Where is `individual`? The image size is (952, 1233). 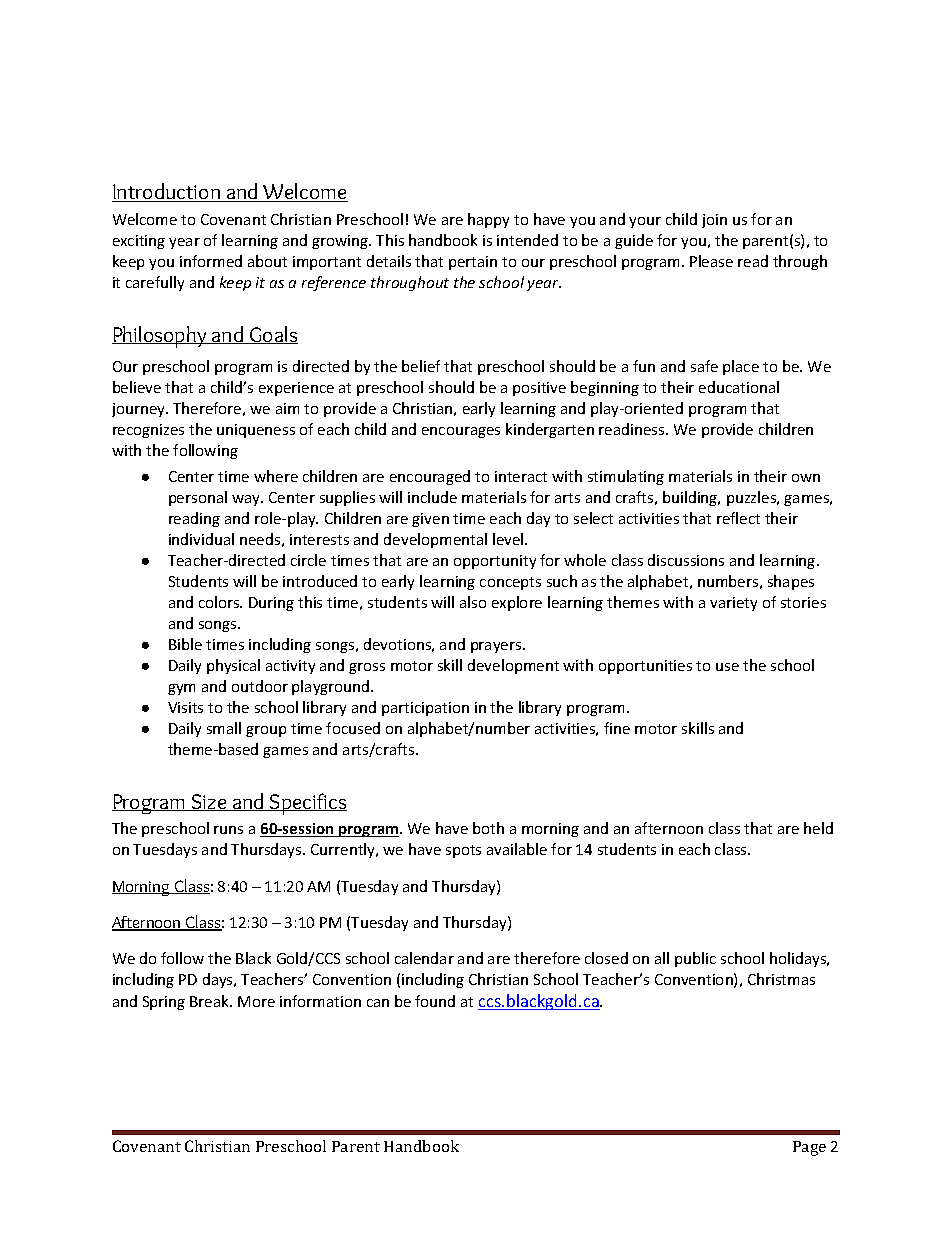 individual is located at coordinates (201, 539).
